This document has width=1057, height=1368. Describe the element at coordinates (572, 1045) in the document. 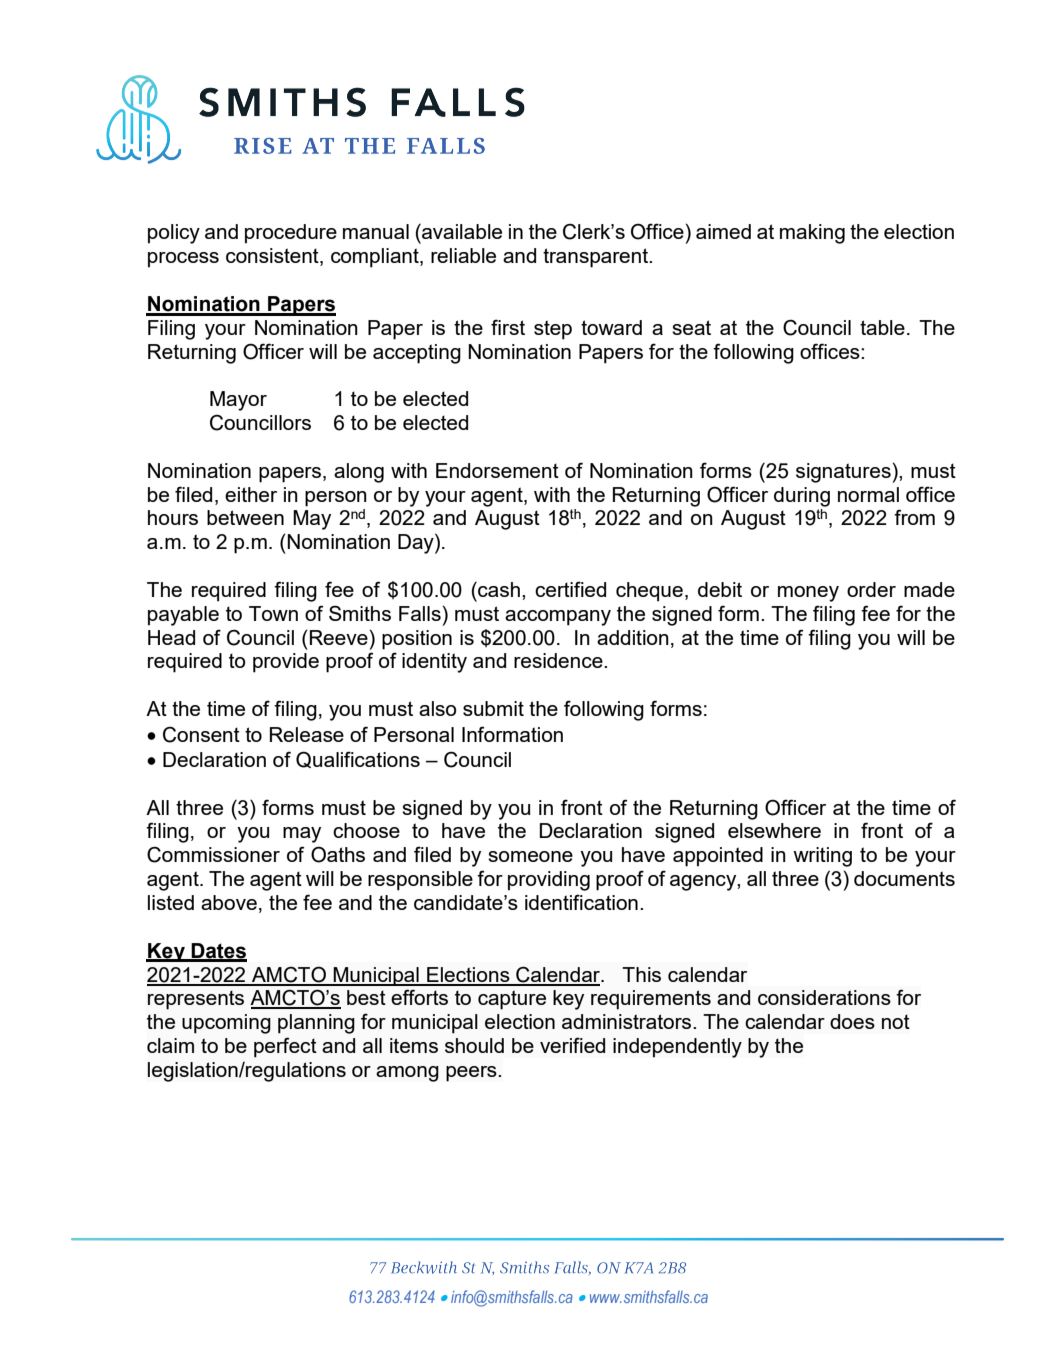

I see `verified` at that location.
